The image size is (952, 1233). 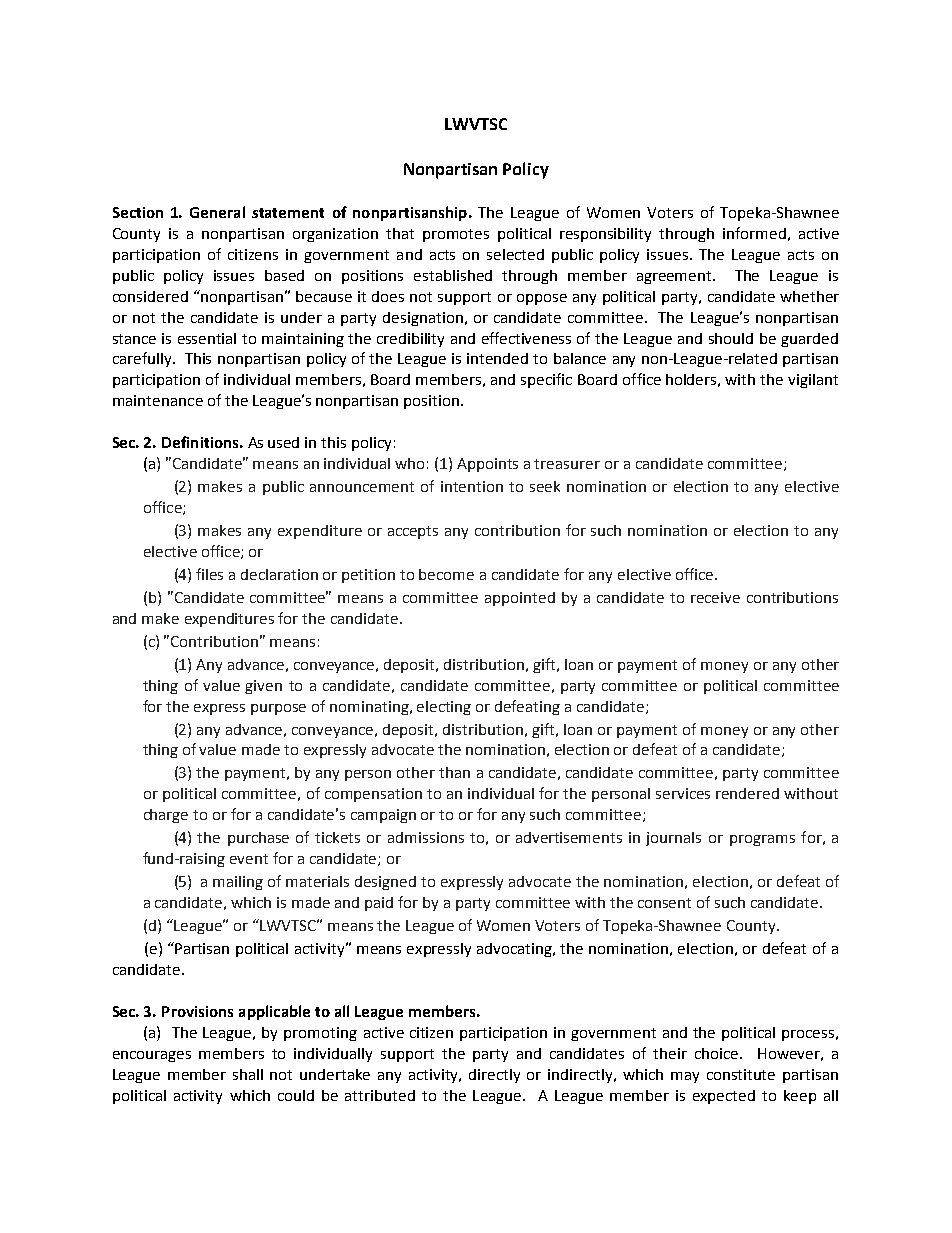 I want to click on electing, so click(x=444, y=708).
